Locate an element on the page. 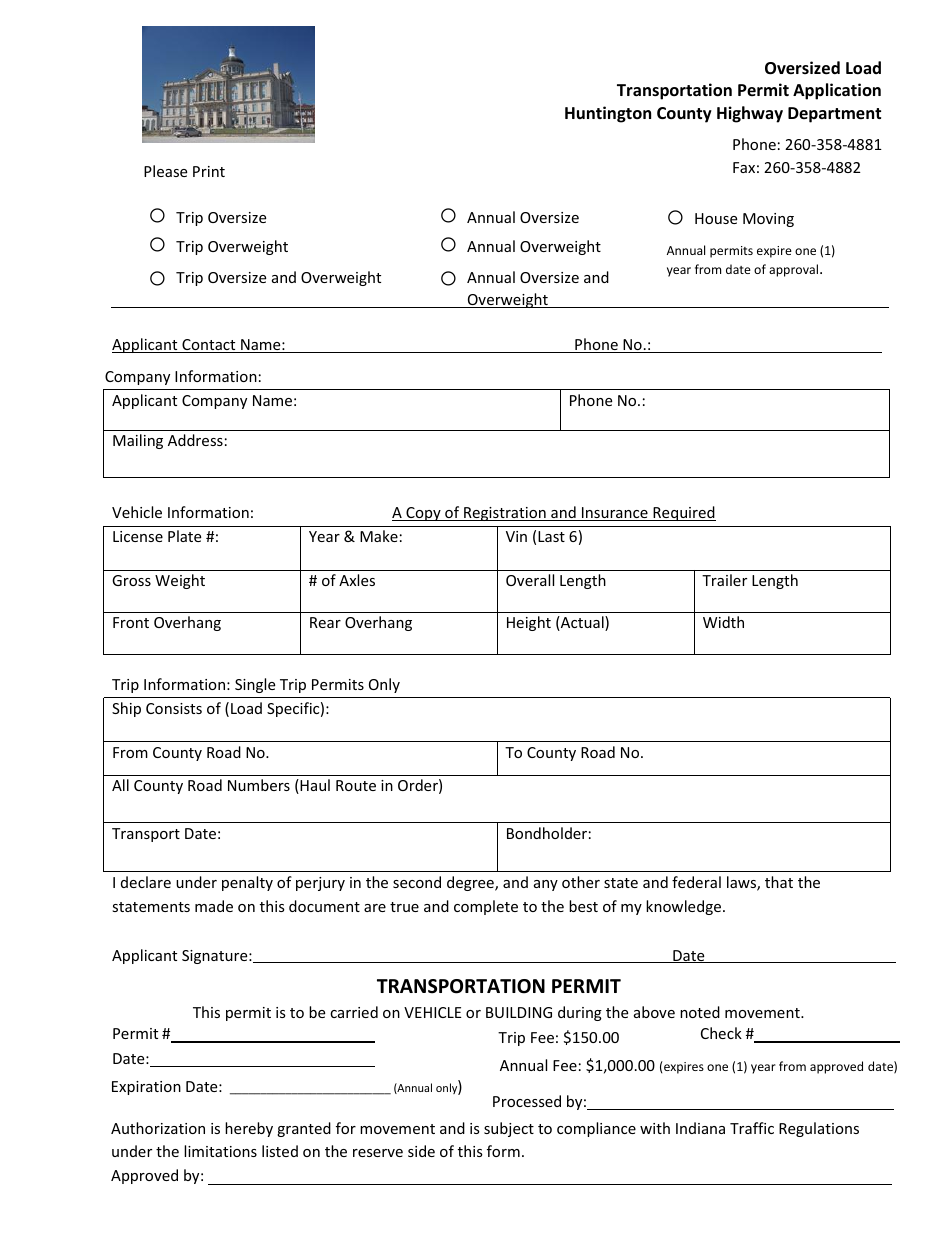 This image has height=1233, width=952. Height is located at coordinates (529, 623).
